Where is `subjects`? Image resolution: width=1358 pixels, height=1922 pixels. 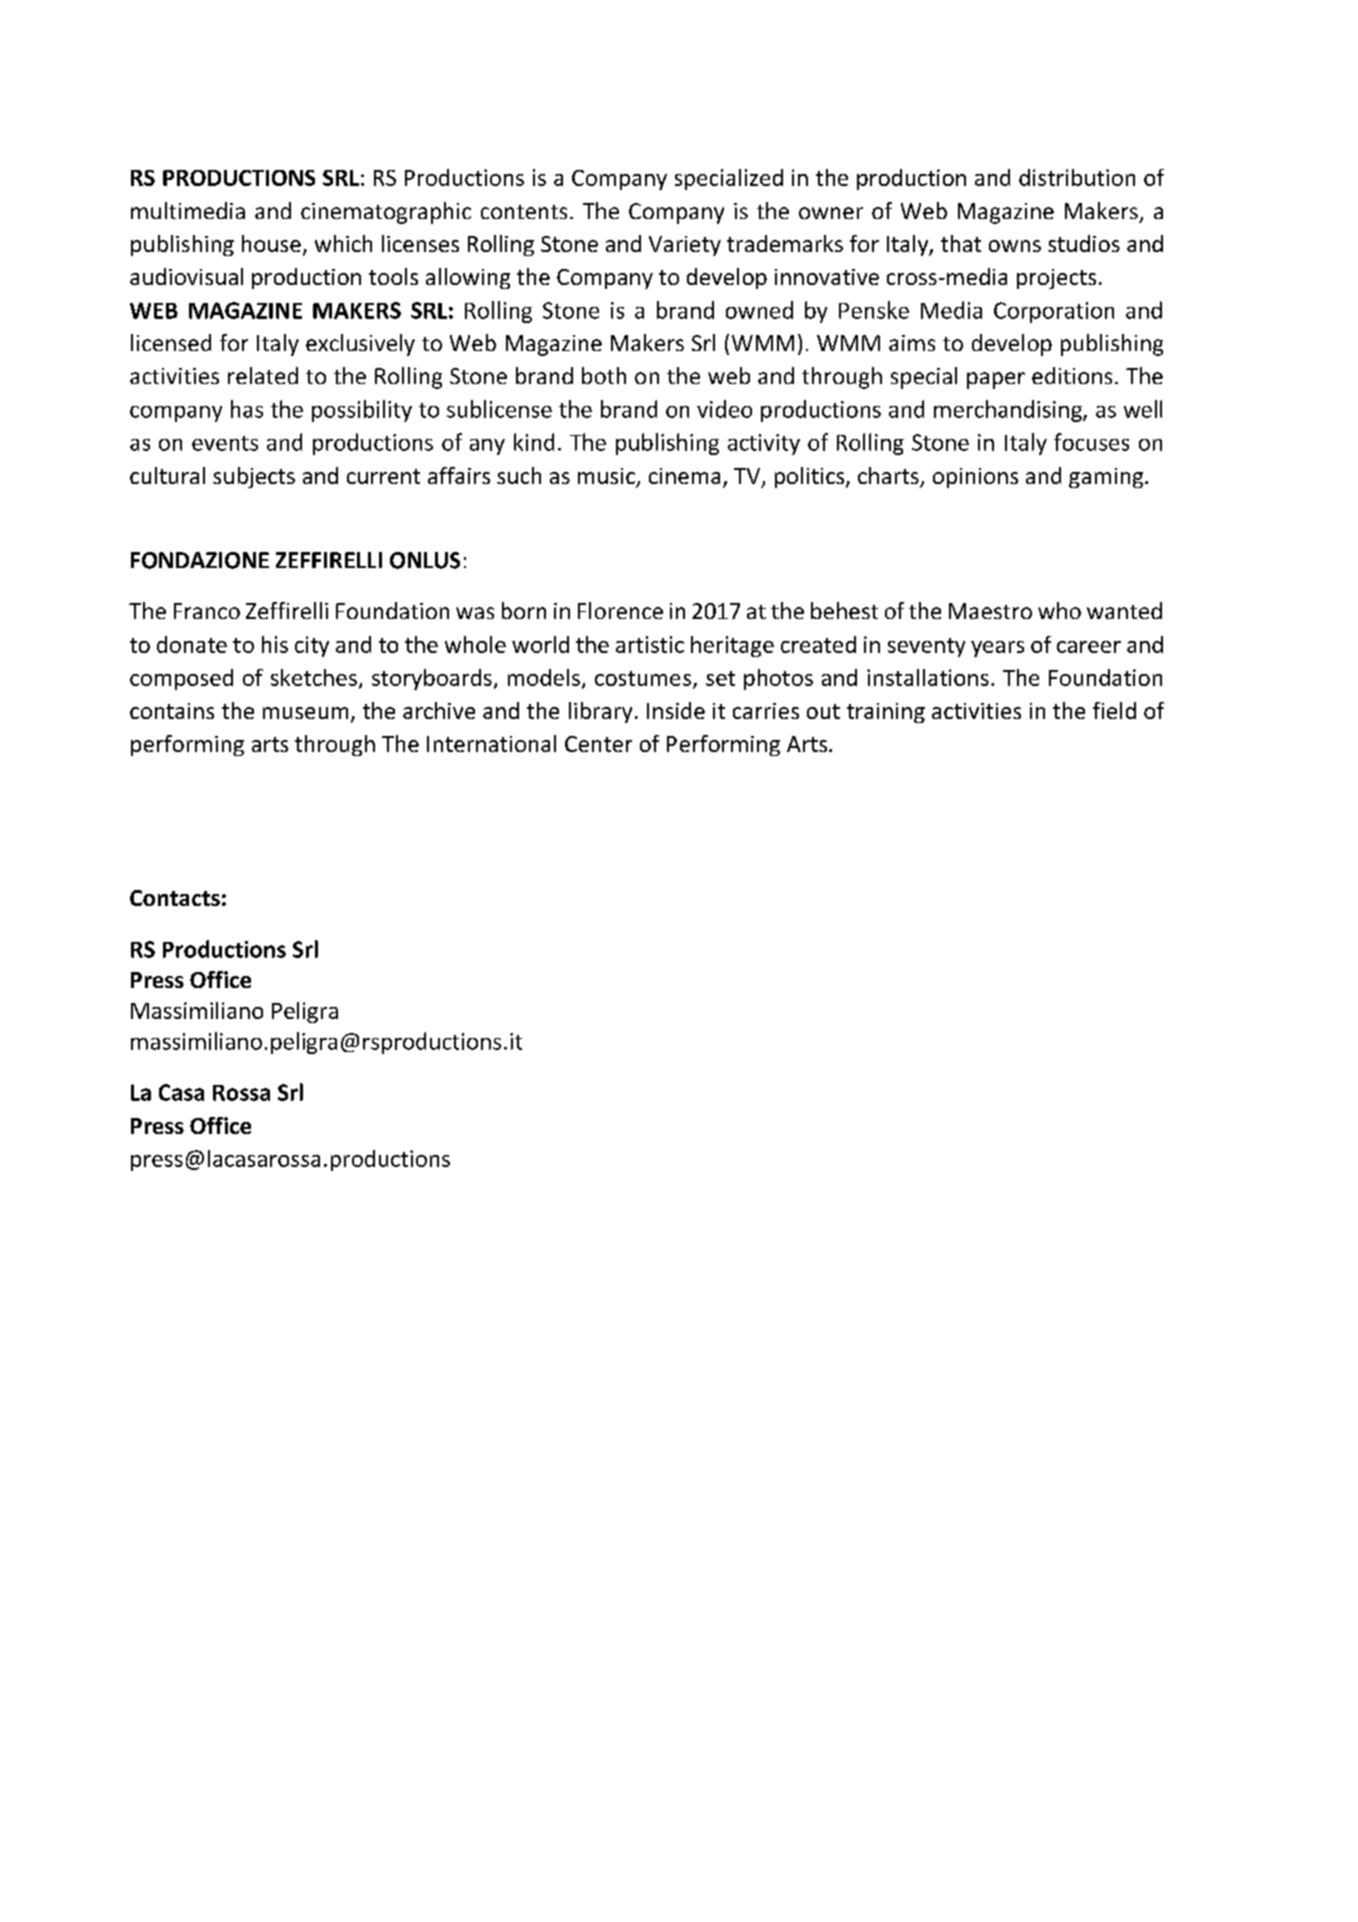 subjects is located at coordinates (254, 477).
